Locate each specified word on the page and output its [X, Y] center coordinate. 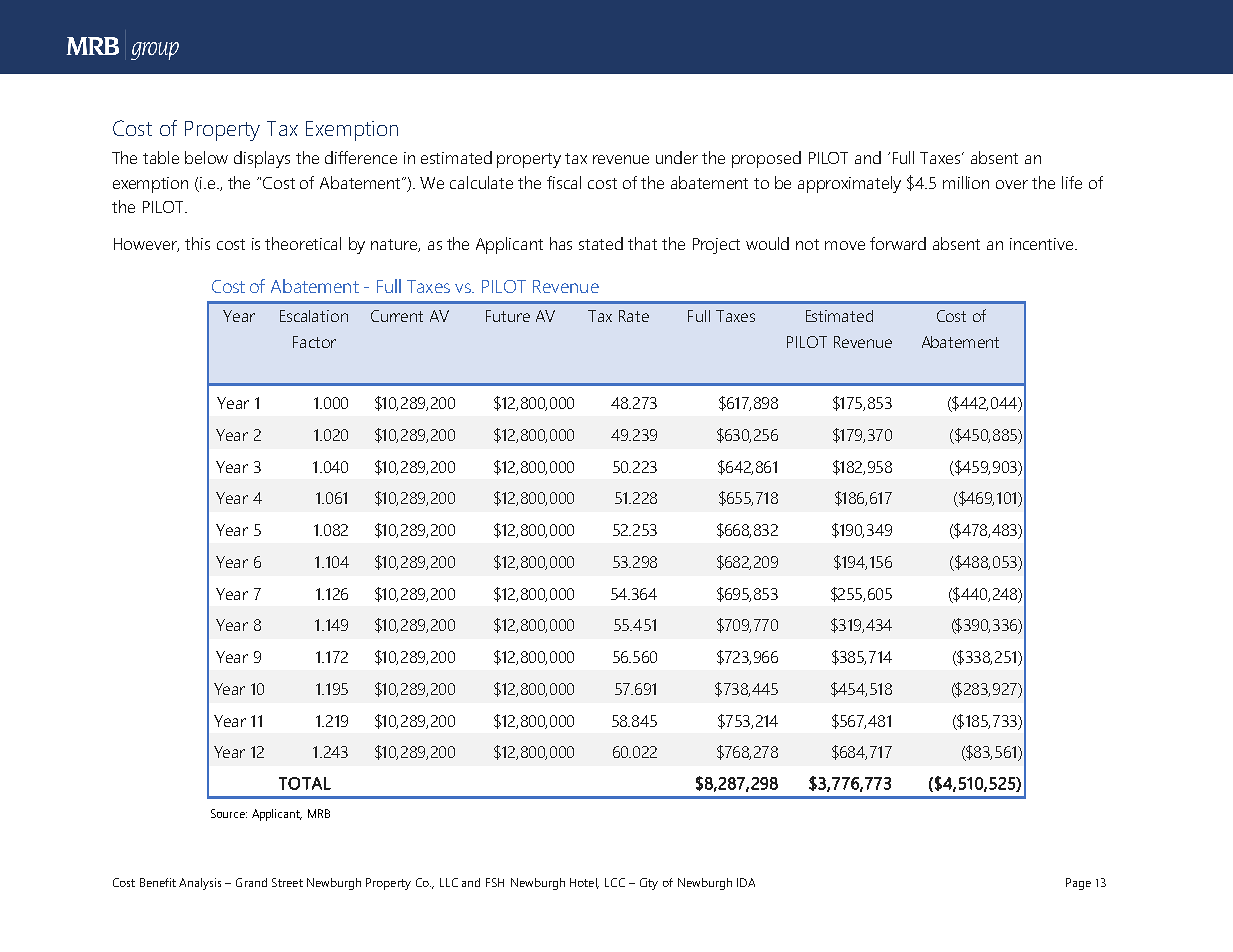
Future [508, 316]
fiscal [564, 182]
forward [898, 243]
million [966, 182]
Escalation [314, 316]
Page [1078, 884]
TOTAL [305, 783]
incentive [1043, 244]
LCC [615, 882]
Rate [634, 316]
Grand [251, 882]
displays [262, 159]
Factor [314, 342]
